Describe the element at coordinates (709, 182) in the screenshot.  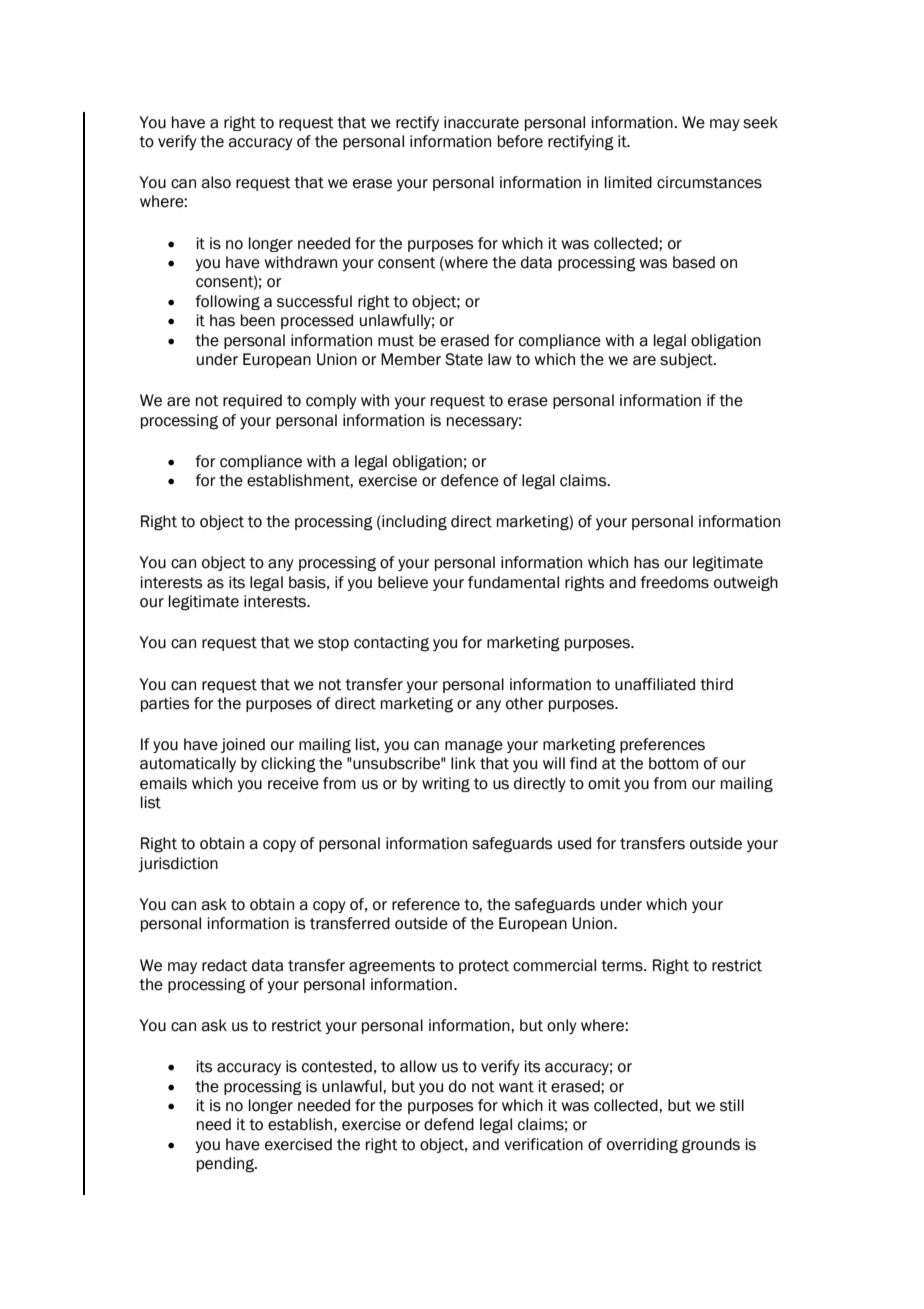
I see `circumstances` at that location.
